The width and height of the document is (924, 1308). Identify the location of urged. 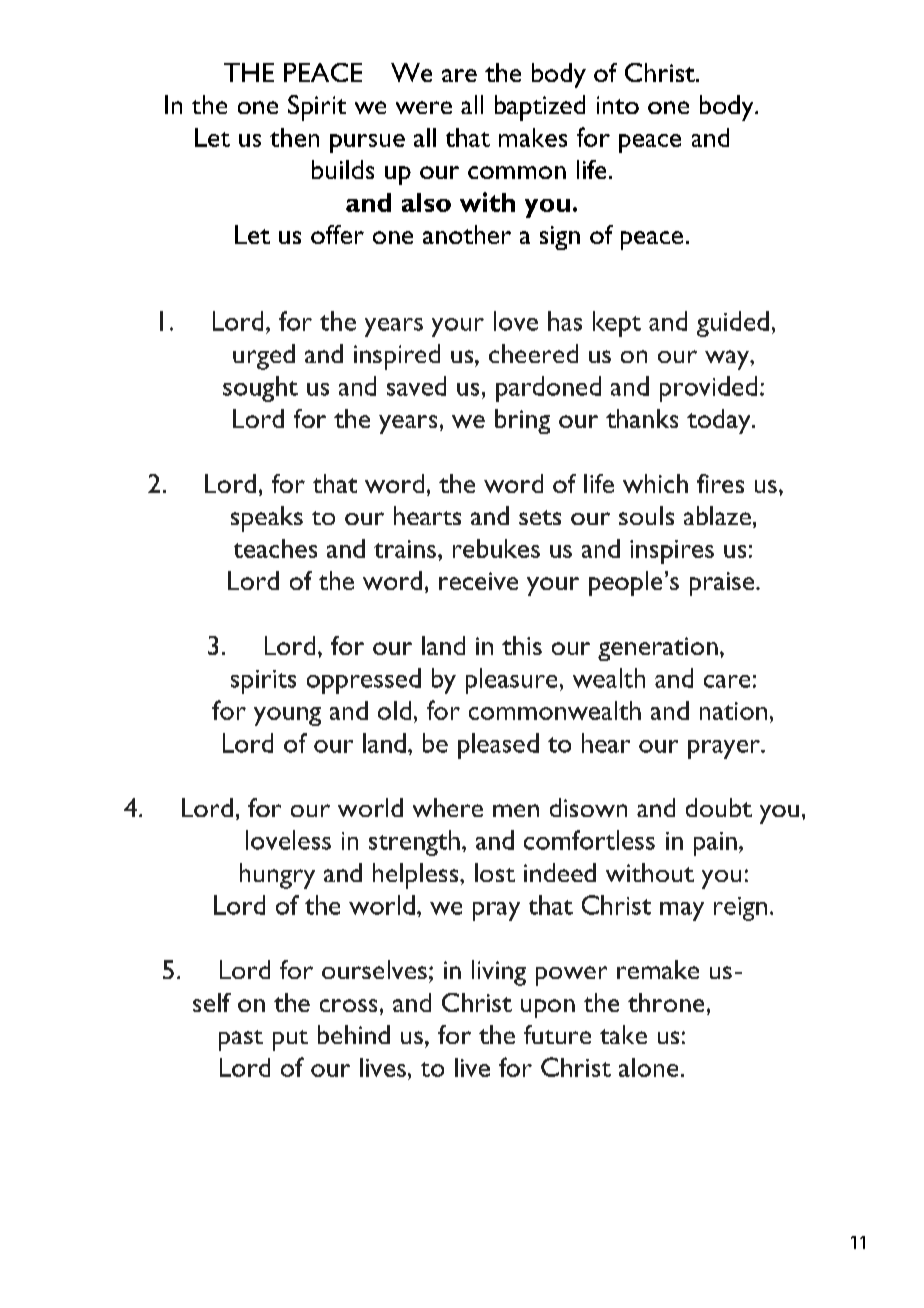
(264, 357).
